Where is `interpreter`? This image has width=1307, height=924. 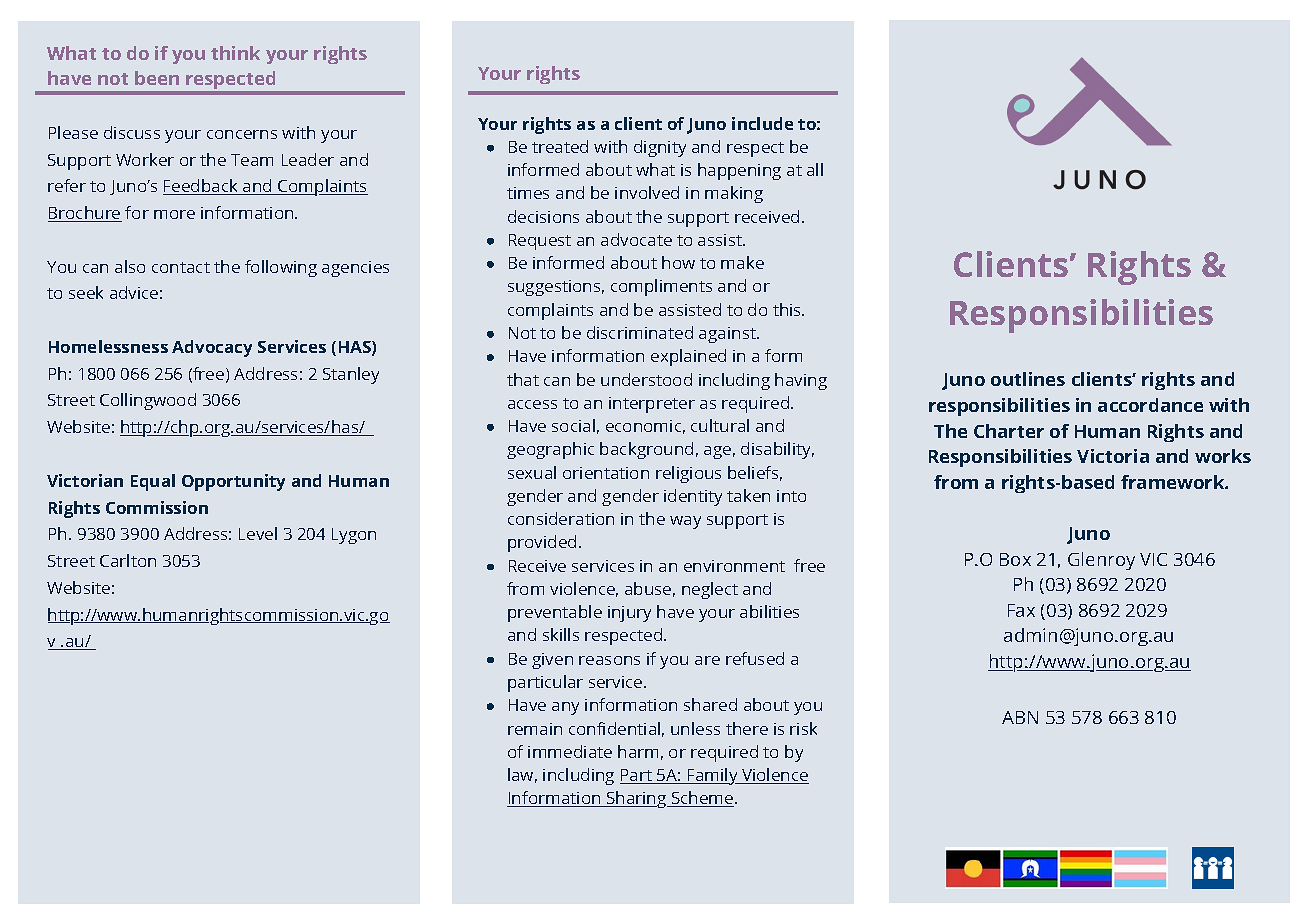 interpreter is located at coordinates (652, 405).
